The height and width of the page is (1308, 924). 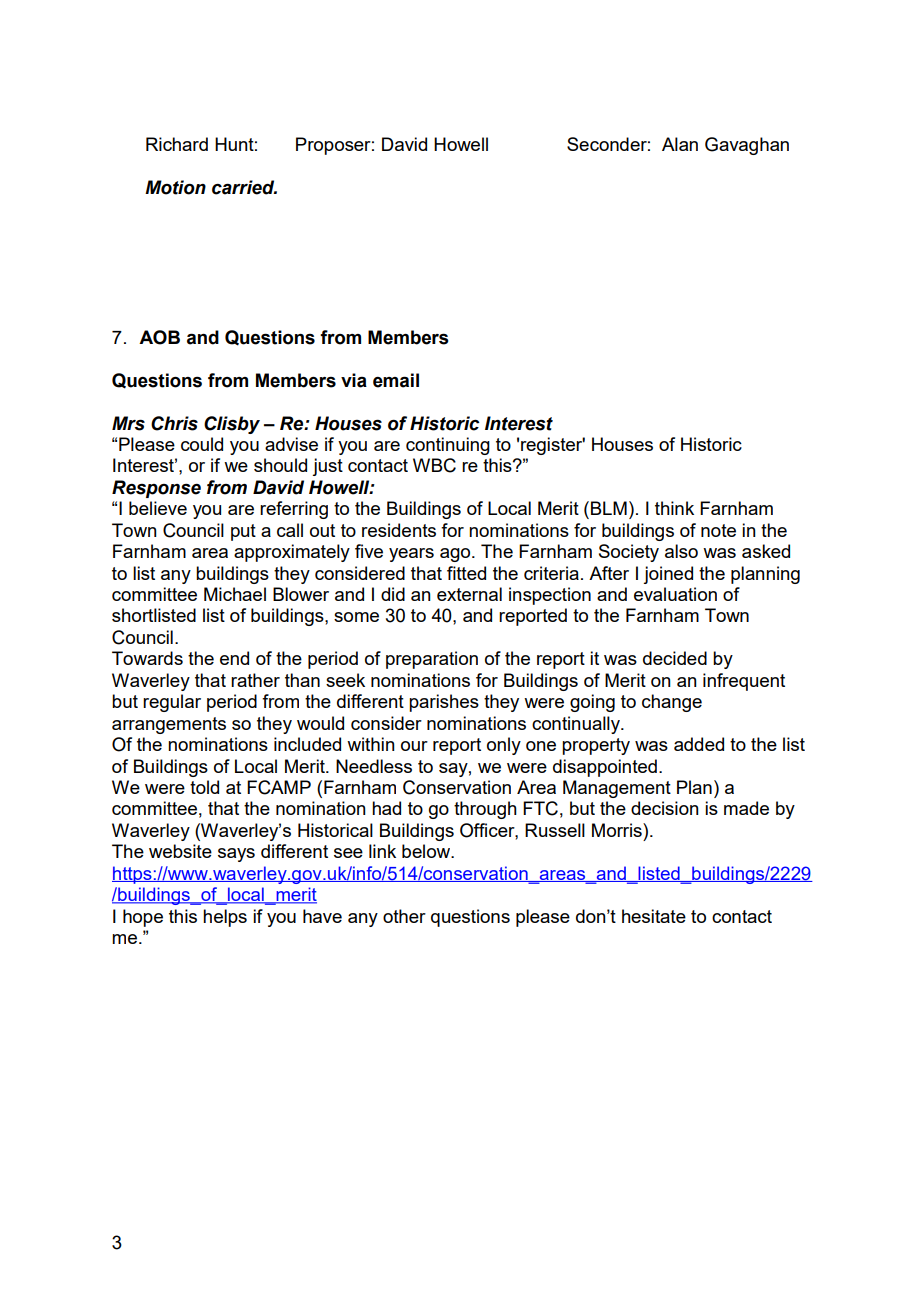 What do you see at coordinates (456, 555) in the page?
I see `ago` at bounding box center [456, 555].
